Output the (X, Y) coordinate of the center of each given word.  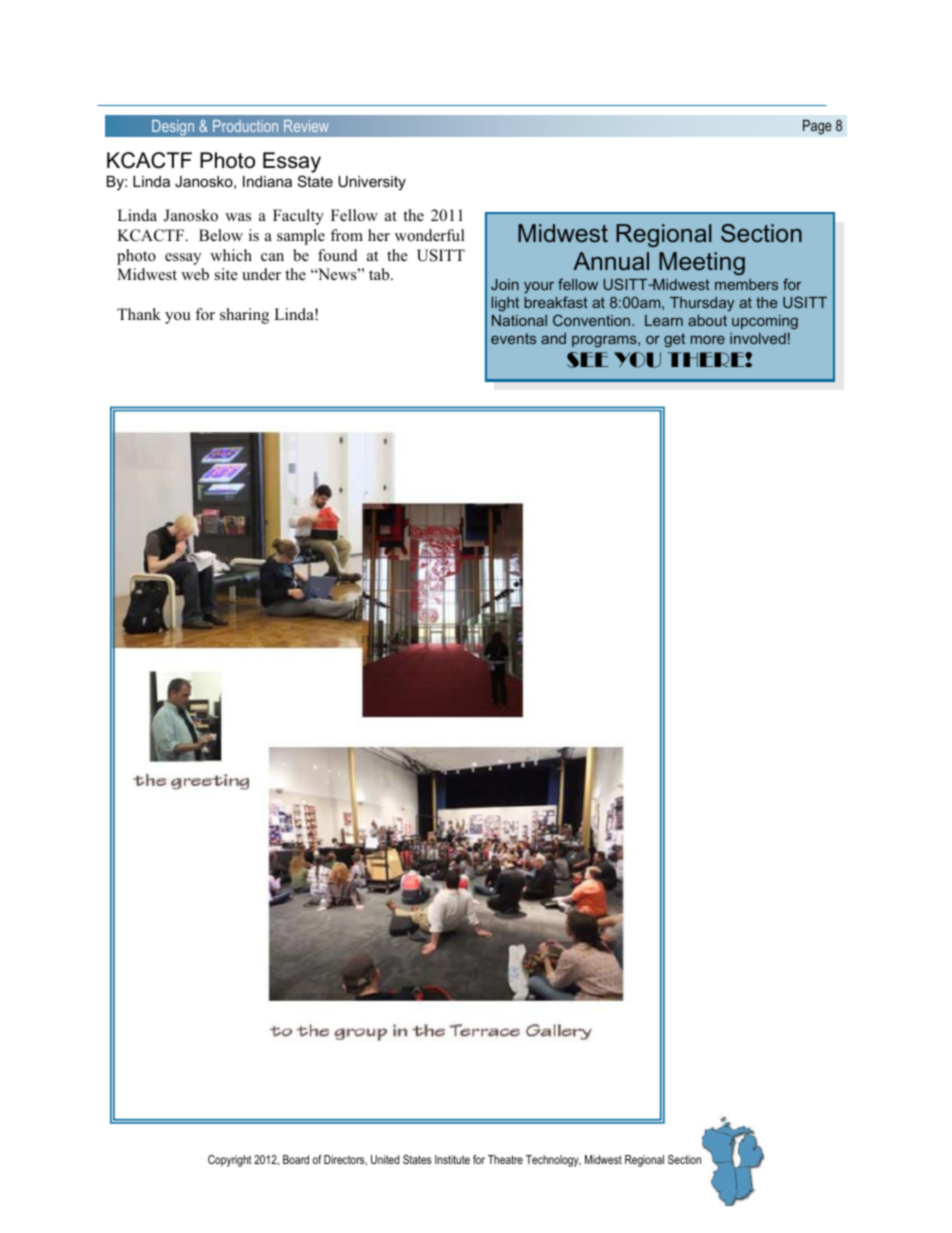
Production (245, 126)
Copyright (230, 1161)
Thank (139, 314)
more (708, 340)
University (372, 183)
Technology (553, 1161)
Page (817, 127)
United (385, 1159)
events (513, 338)
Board (296, 1159)
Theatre (505, 1159)
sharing (244, 316)
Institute (452, 1159)
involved (758, 338)
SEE (588, 360)
